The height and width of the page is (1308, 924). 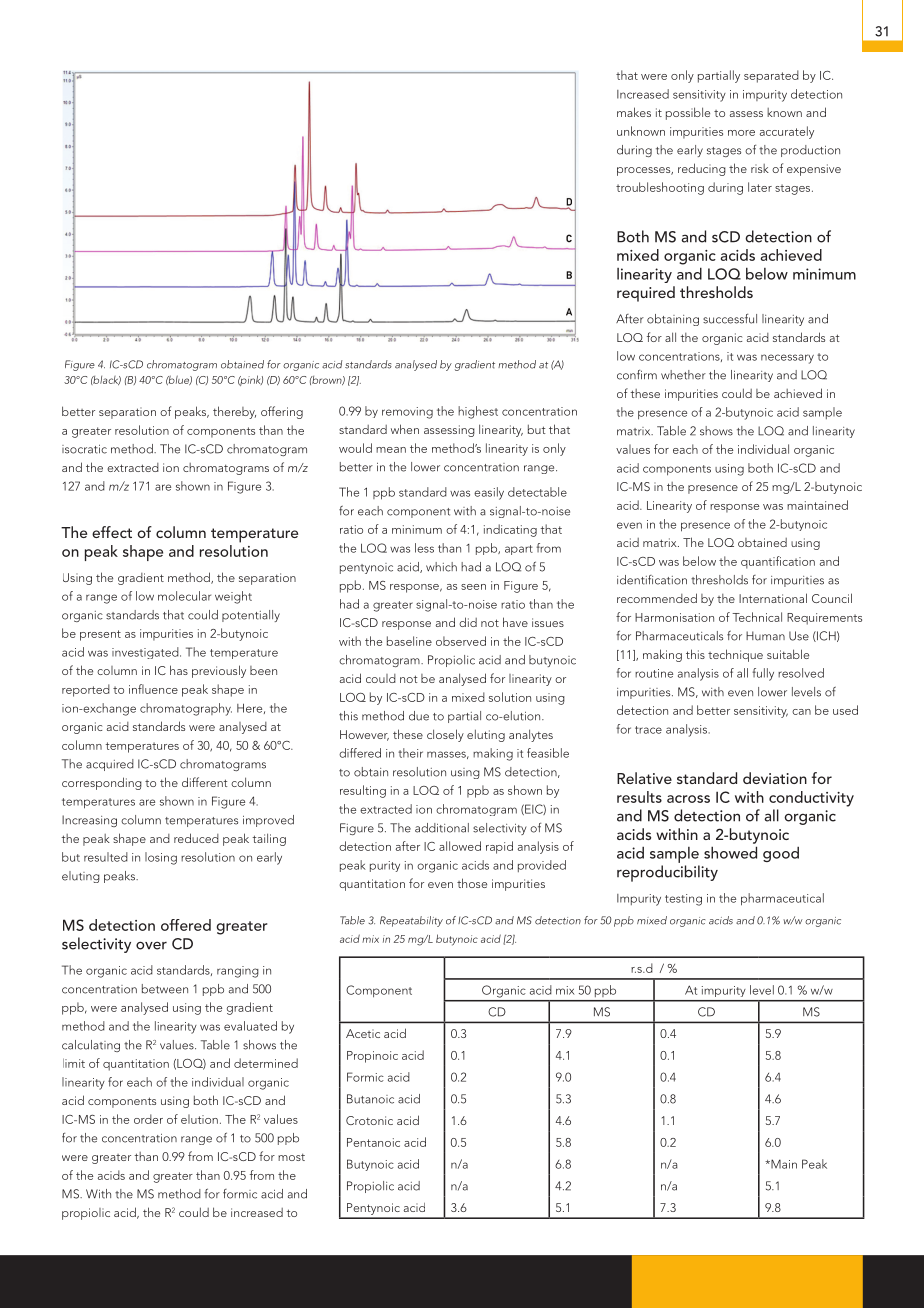 I want to click on molecular, so click(x=184, y=596).
